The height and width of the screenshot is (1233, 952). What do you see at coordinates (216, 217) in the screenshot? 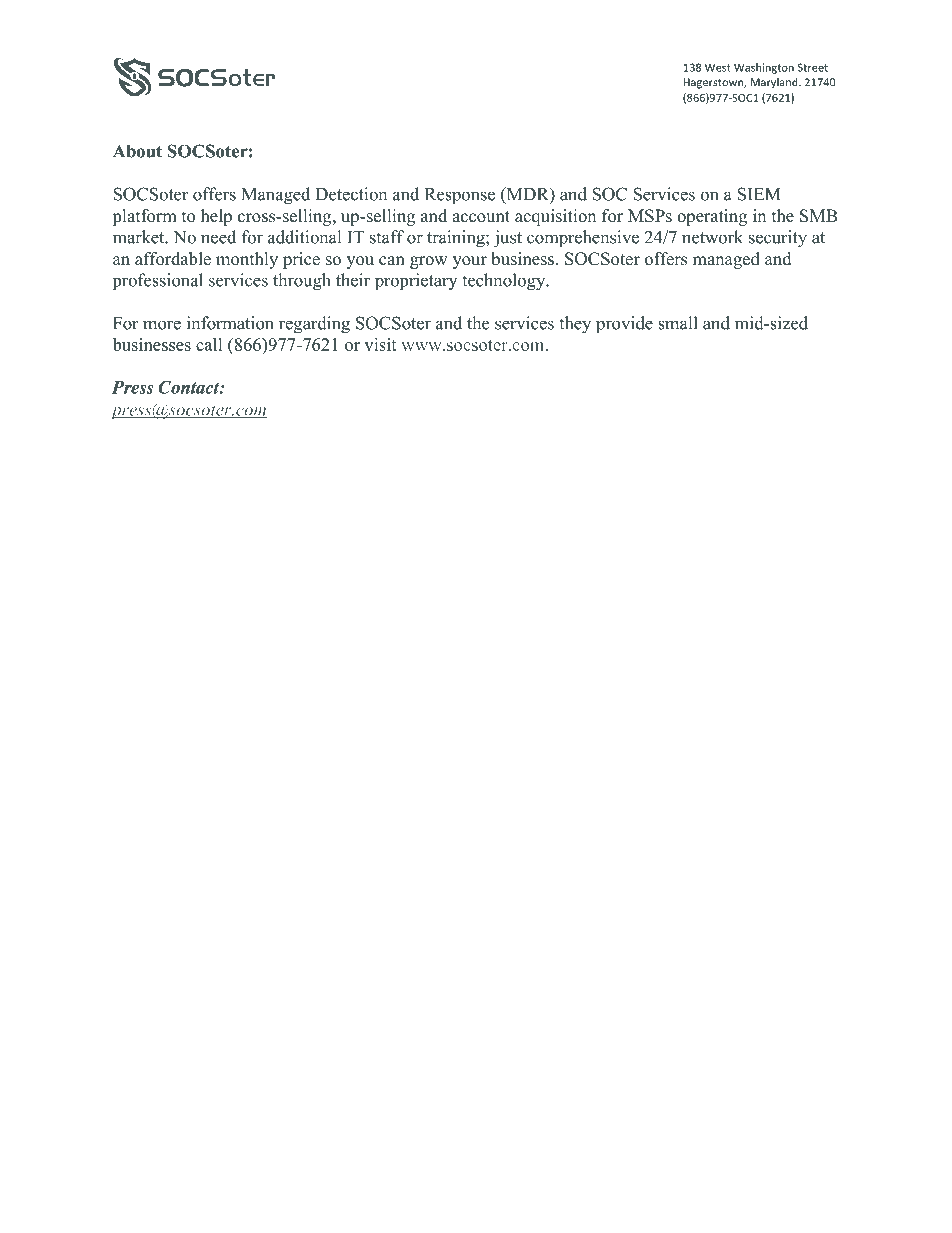
I see `help` at bounding box center [216, 217].
